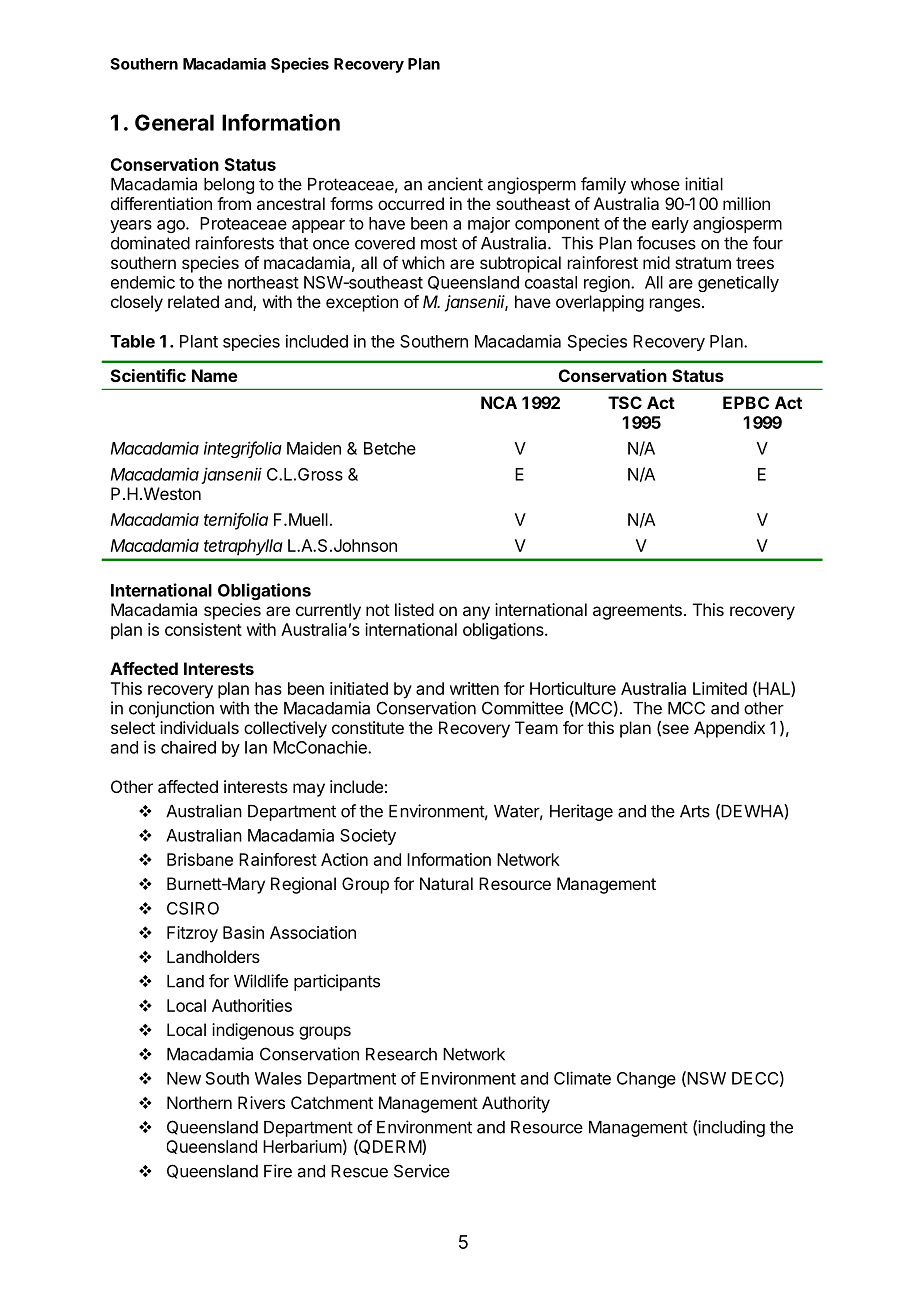  Describe the element at coordinates (704, 184) in the document. I see `initial` at that location.
